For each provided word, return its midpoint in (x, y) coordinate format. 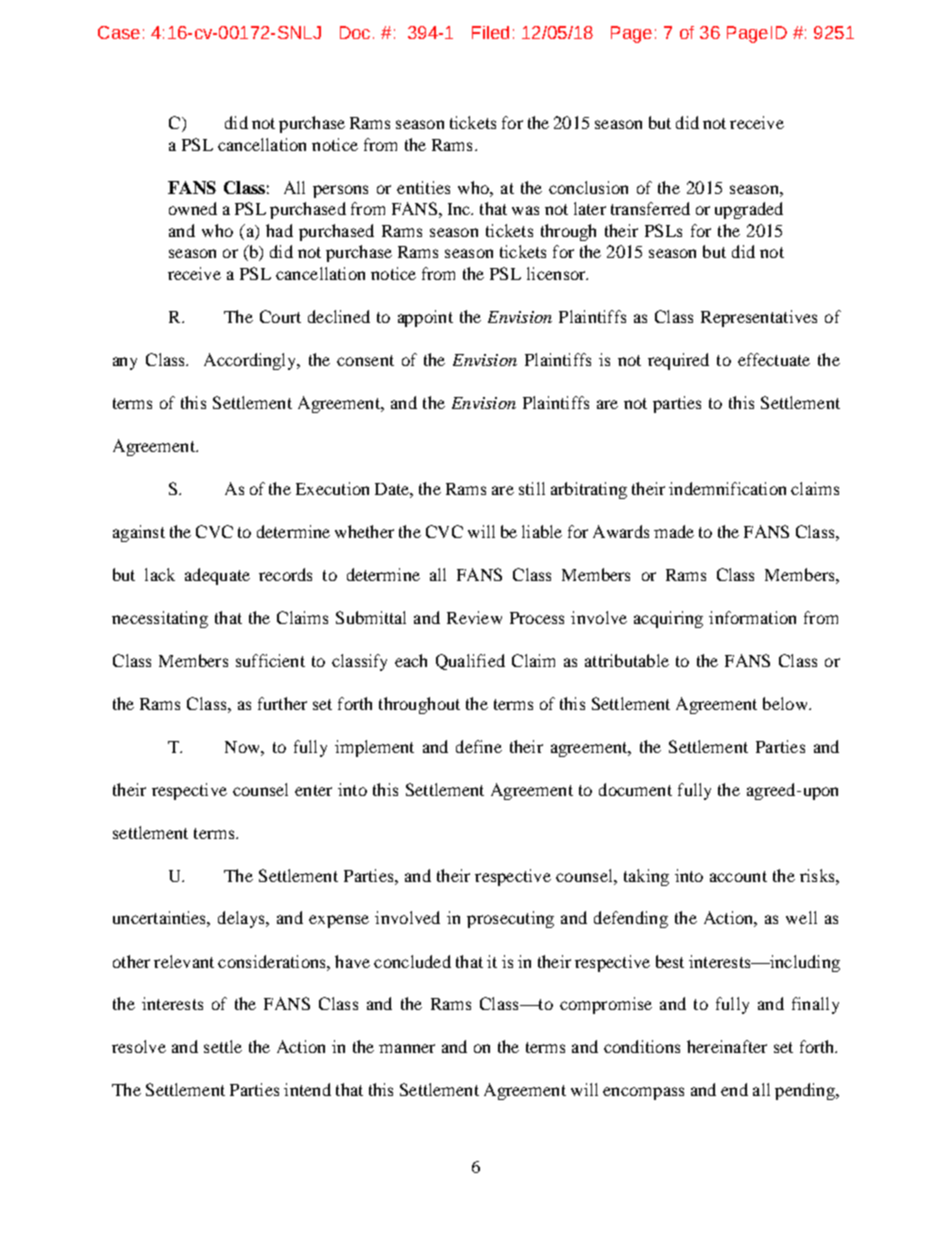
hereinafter (727, 1046)
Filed (490, 32)
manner (407, 1048)
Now (243, 747)
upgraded (749, 210)
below (786, 703)
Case (119, 32)
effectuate (774, 359)
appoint (425, 318)
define (479, 746)
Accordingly (251, 361)
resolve (139, 1046)
